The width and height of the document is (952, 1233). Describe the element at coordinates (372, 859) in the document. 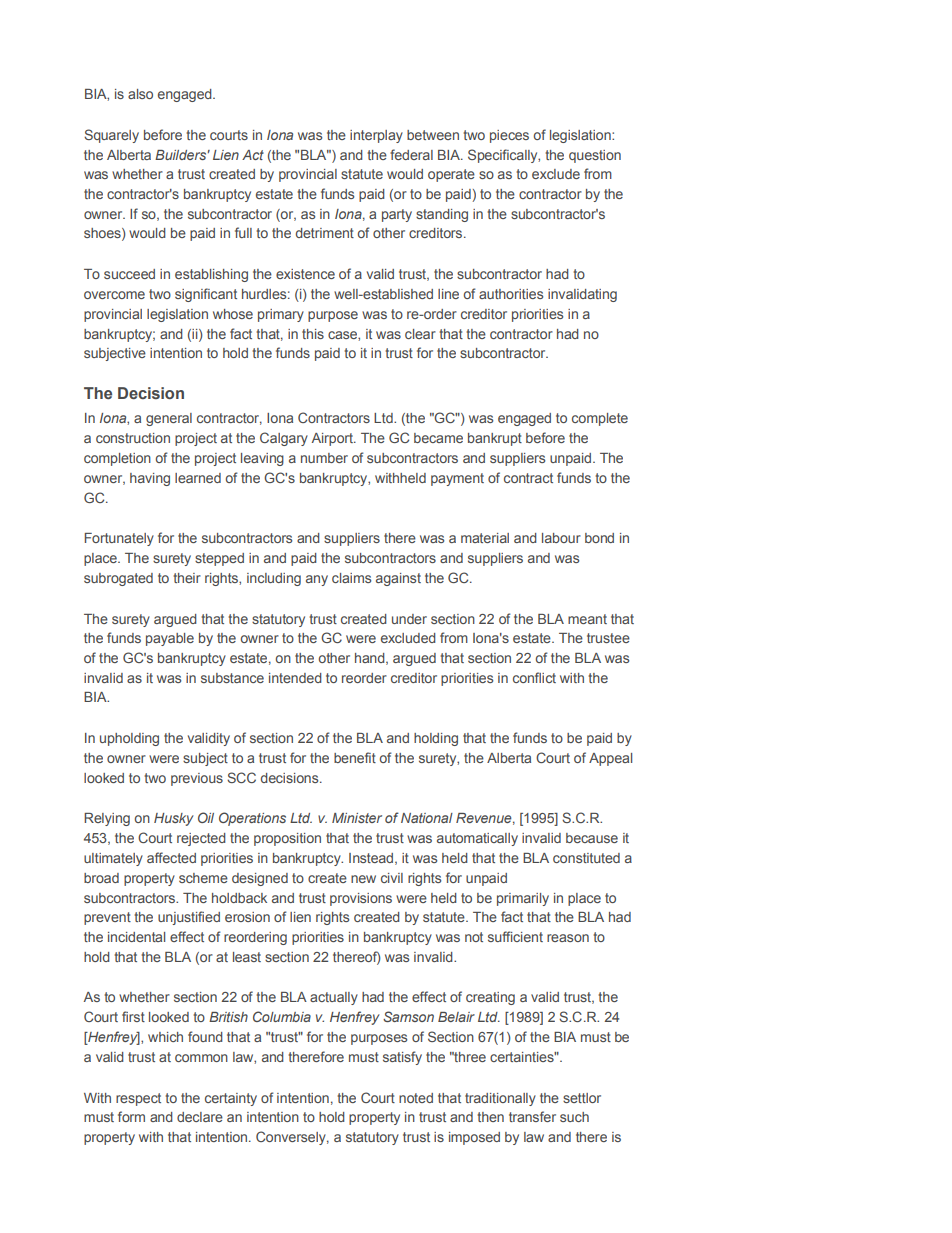

I see `Instead` at that location.
